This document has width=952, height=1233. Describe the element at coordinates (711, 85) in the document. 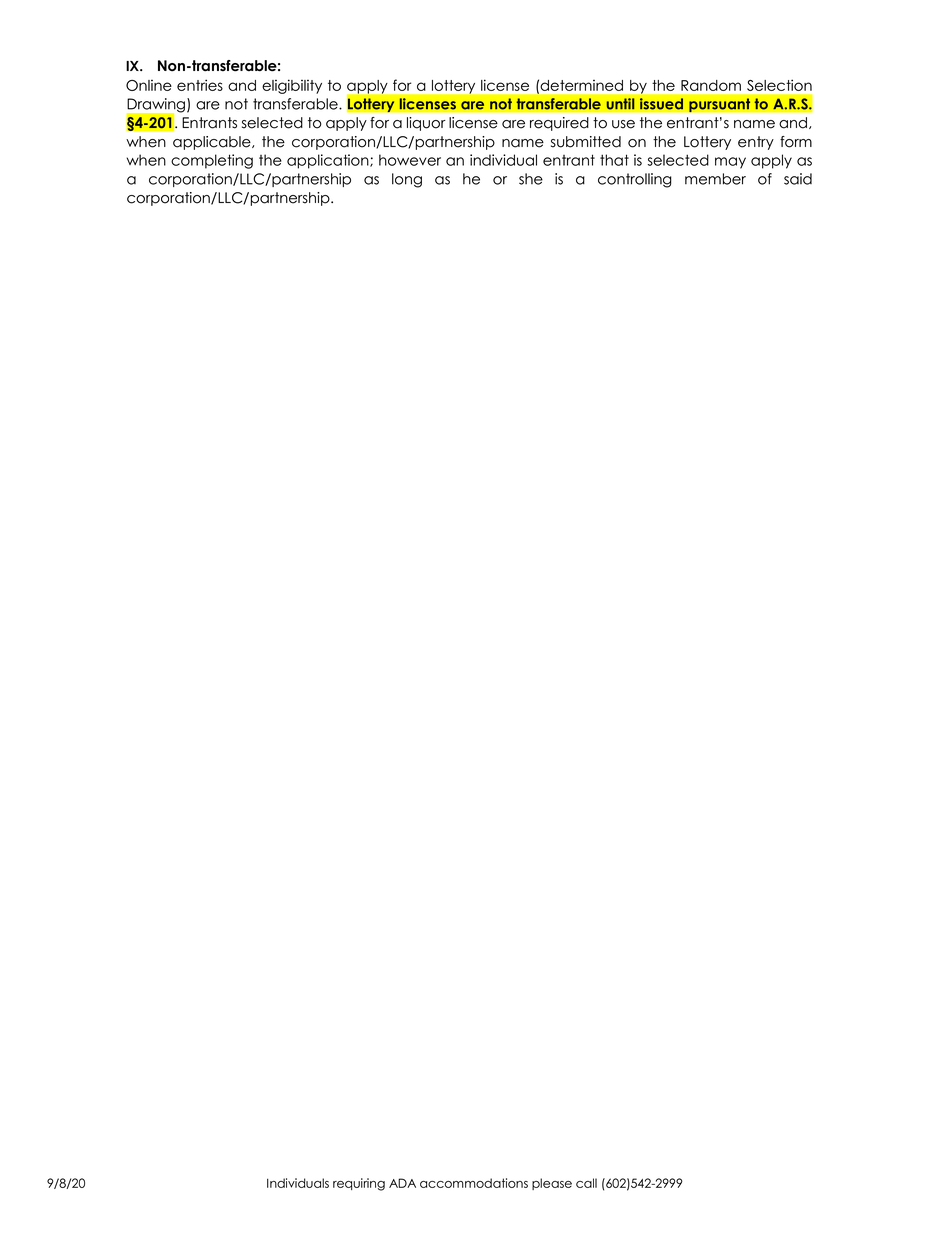

I see `Random` at that location.
